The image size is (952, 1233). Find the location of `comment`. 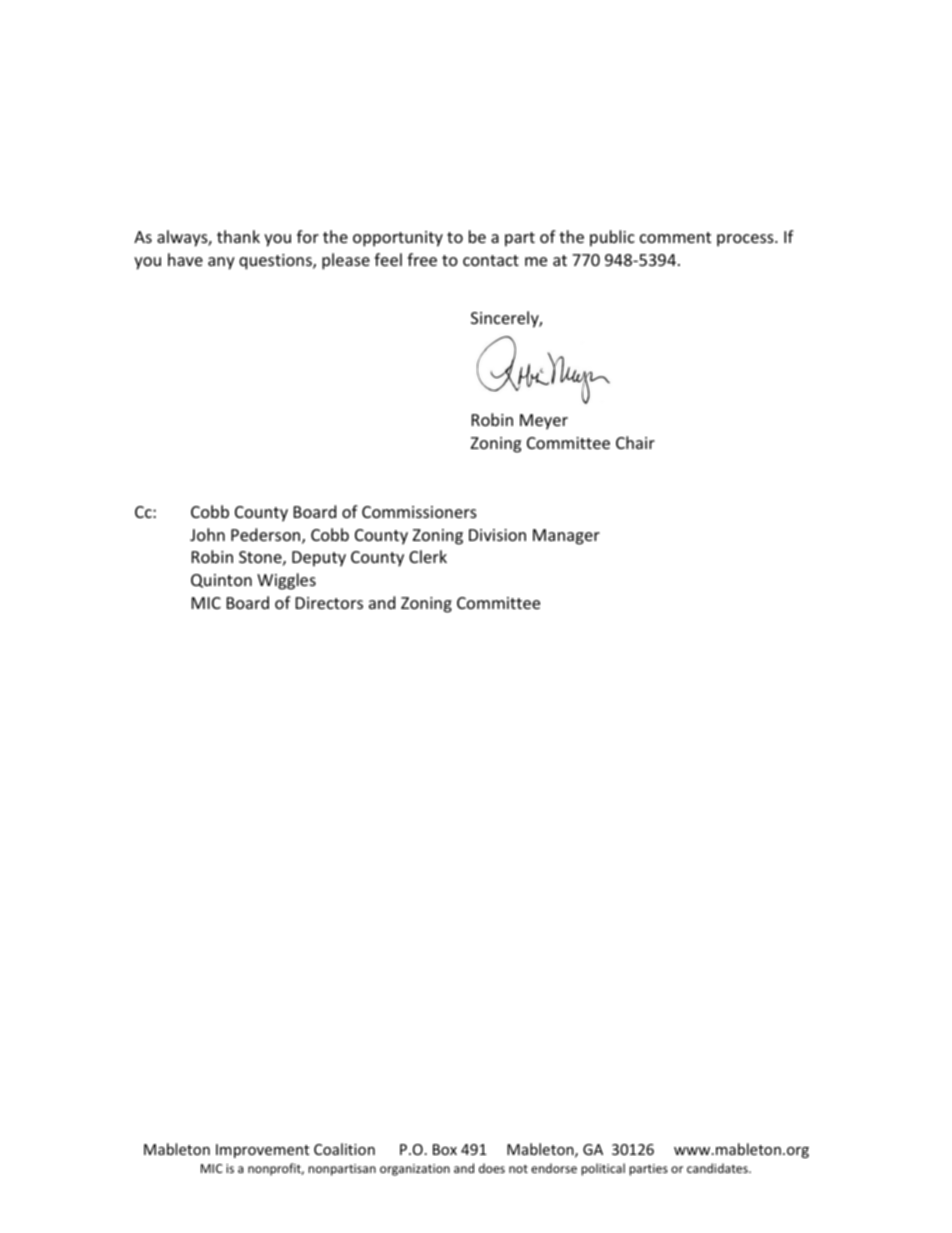

comment is located at coordinates (675, 237).
